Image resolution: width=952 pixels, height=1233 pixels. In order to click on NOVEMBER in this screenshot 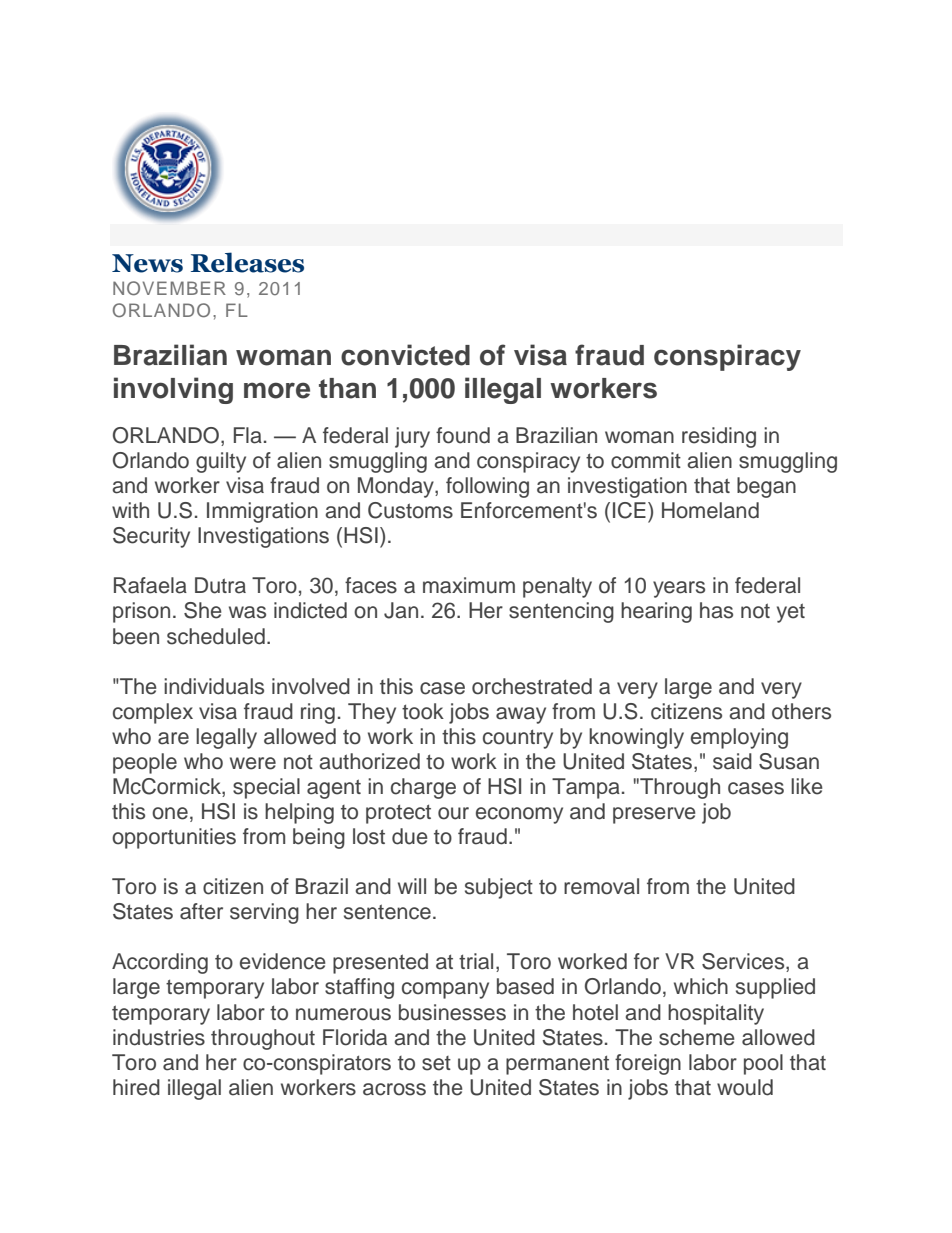, I will do `click(169, 288)`.
